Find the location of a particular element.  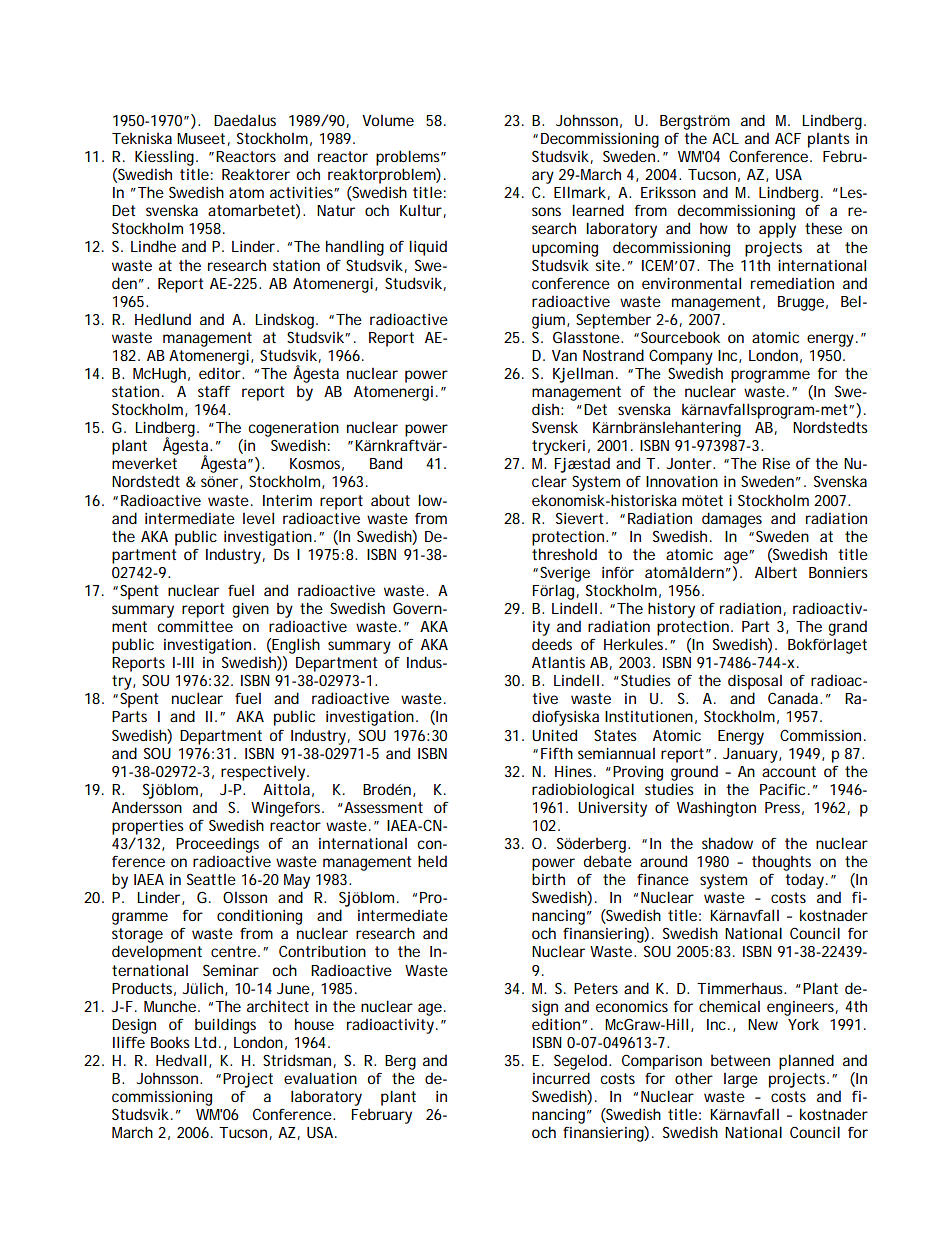

incurred is located at coordinates (561, 1078).
